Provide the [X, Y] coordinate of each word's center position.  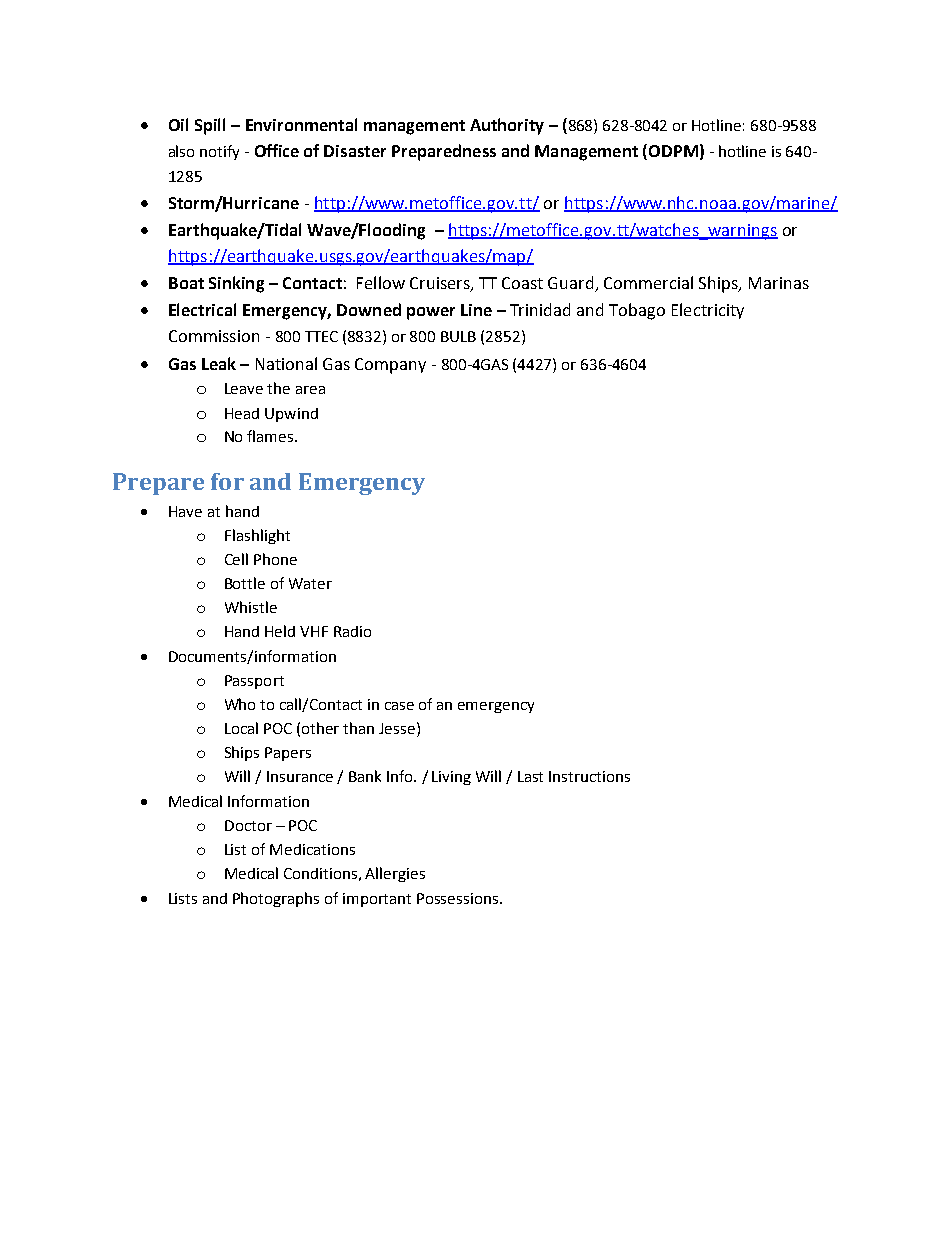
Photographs [276, 899]
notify [219, 152]
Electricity [708, 311]
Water [310, 583]
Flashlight [257, 536]
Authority [507, 126]
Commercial [648, 282]
